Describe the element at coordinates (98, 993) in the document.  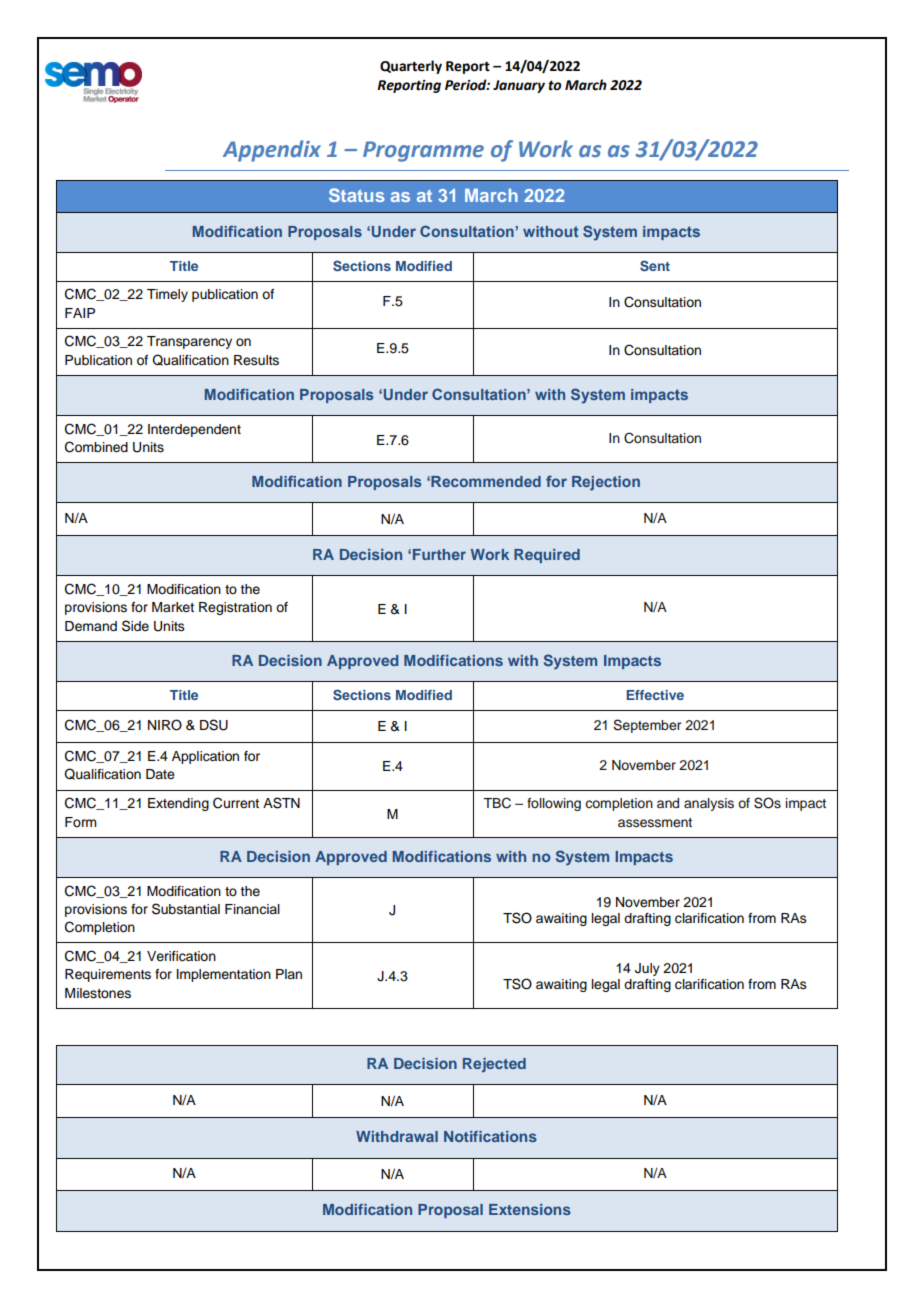
I see `Milestones` at that location.
